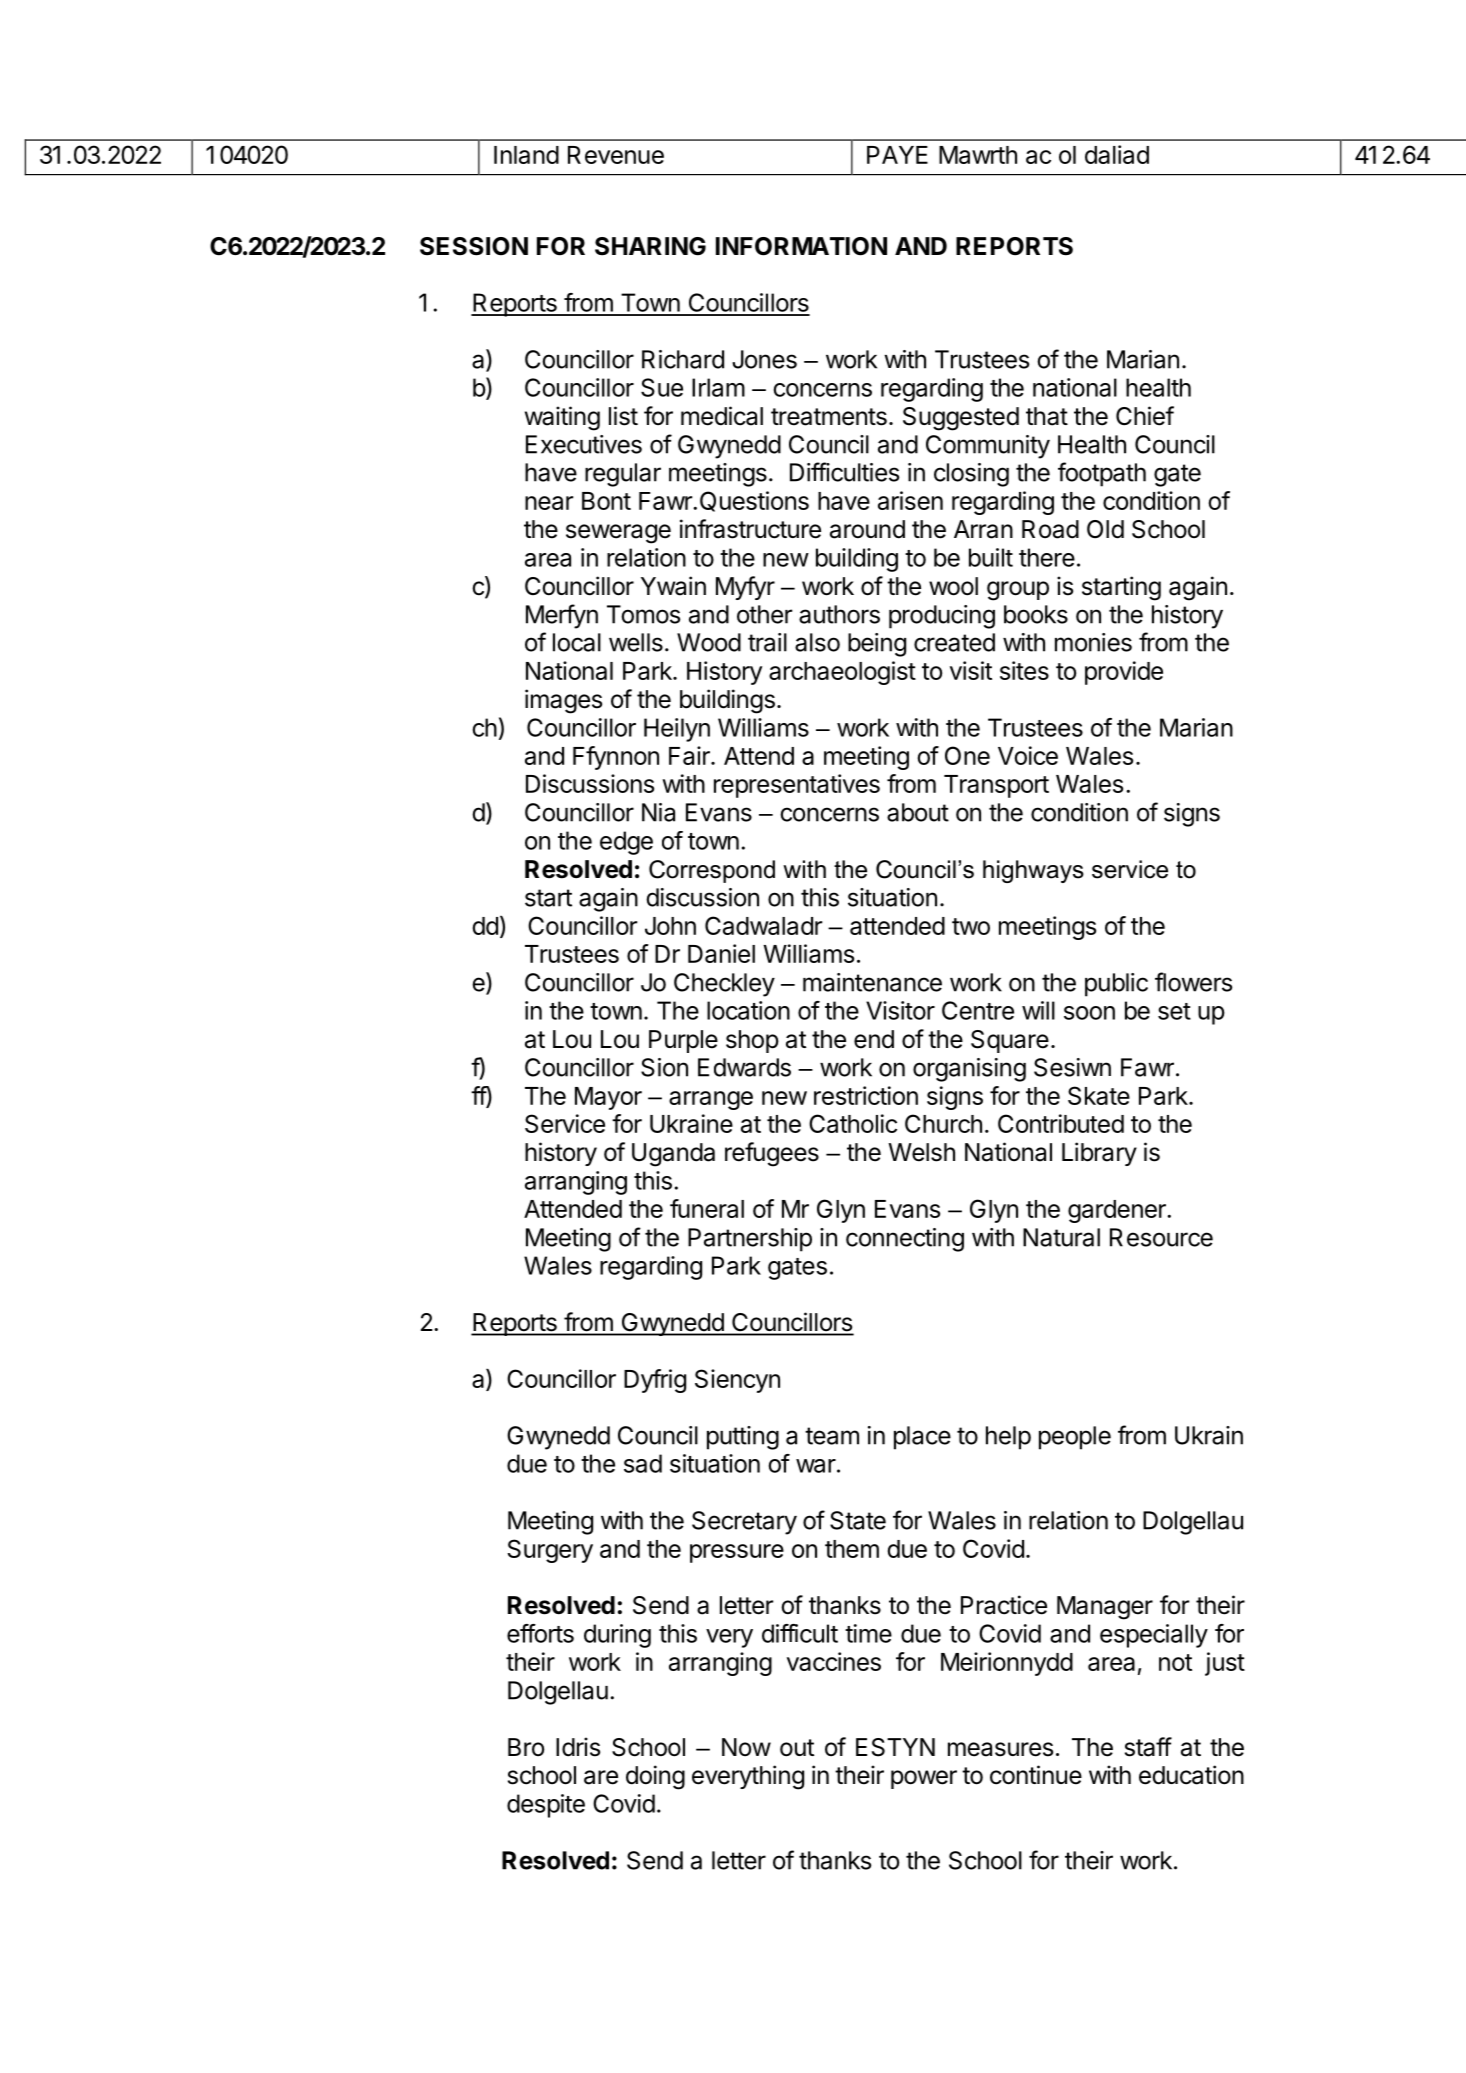 This screenshot has height=2073, width=1466. What do you see at coordinates (1093, 642) in the screenshot?
I see `monies` at bounding box center [1093, 642].
